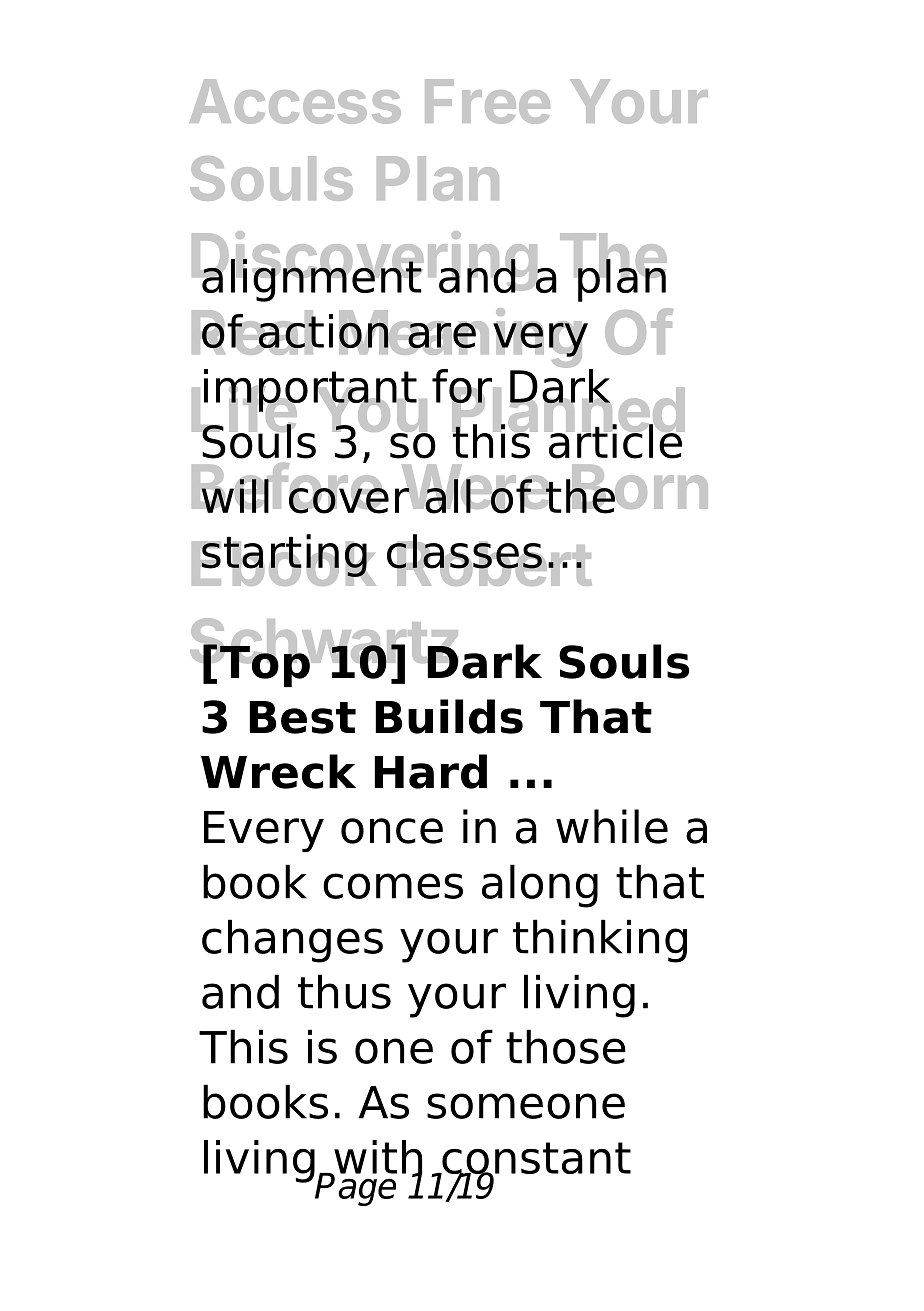 The image size is (924, 1311). What do you see at coordinates (278, 771) in the document?
I see `Wreck` at bounding box center [278, 771].
